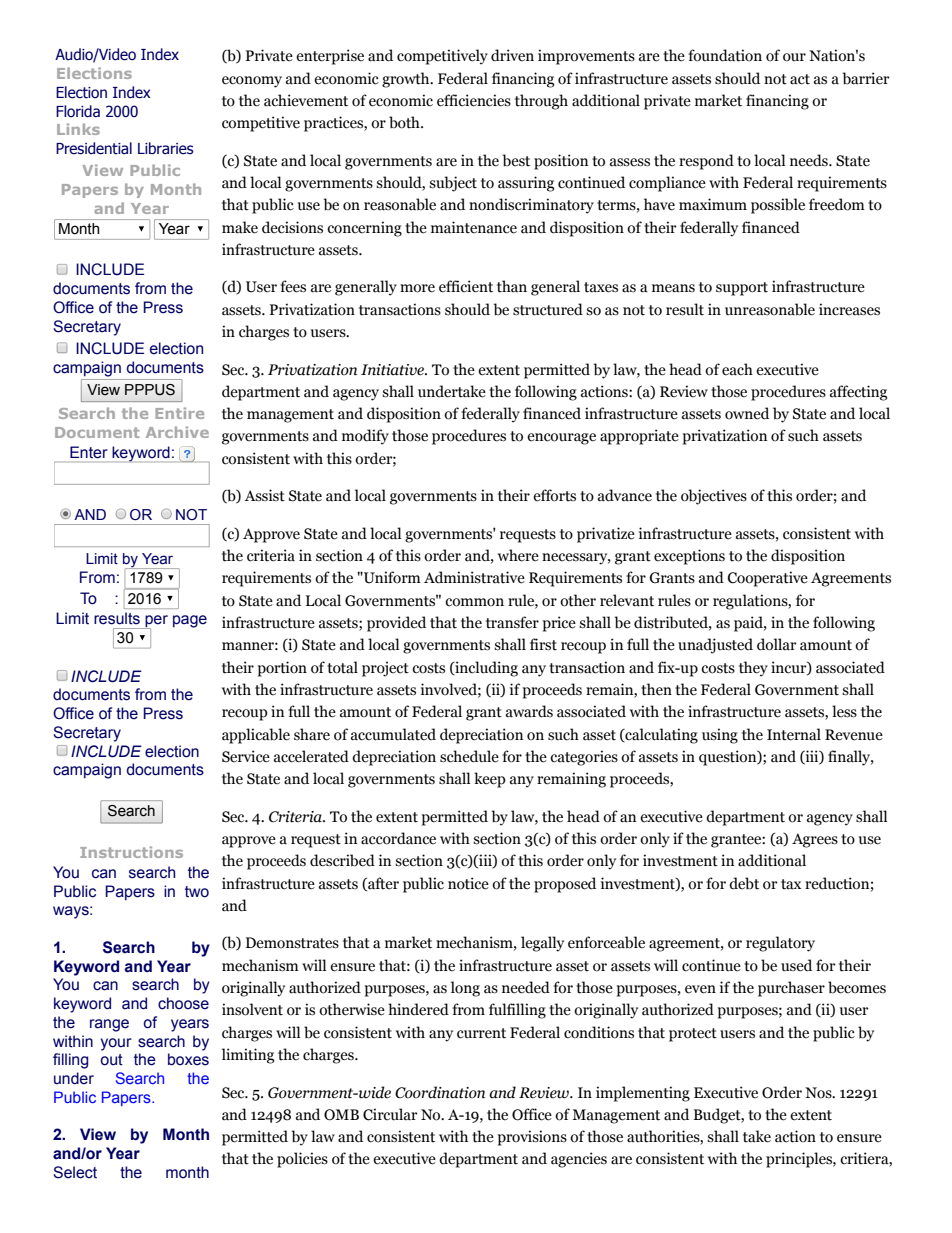  I want to click on dollar, so click(777, 644).
